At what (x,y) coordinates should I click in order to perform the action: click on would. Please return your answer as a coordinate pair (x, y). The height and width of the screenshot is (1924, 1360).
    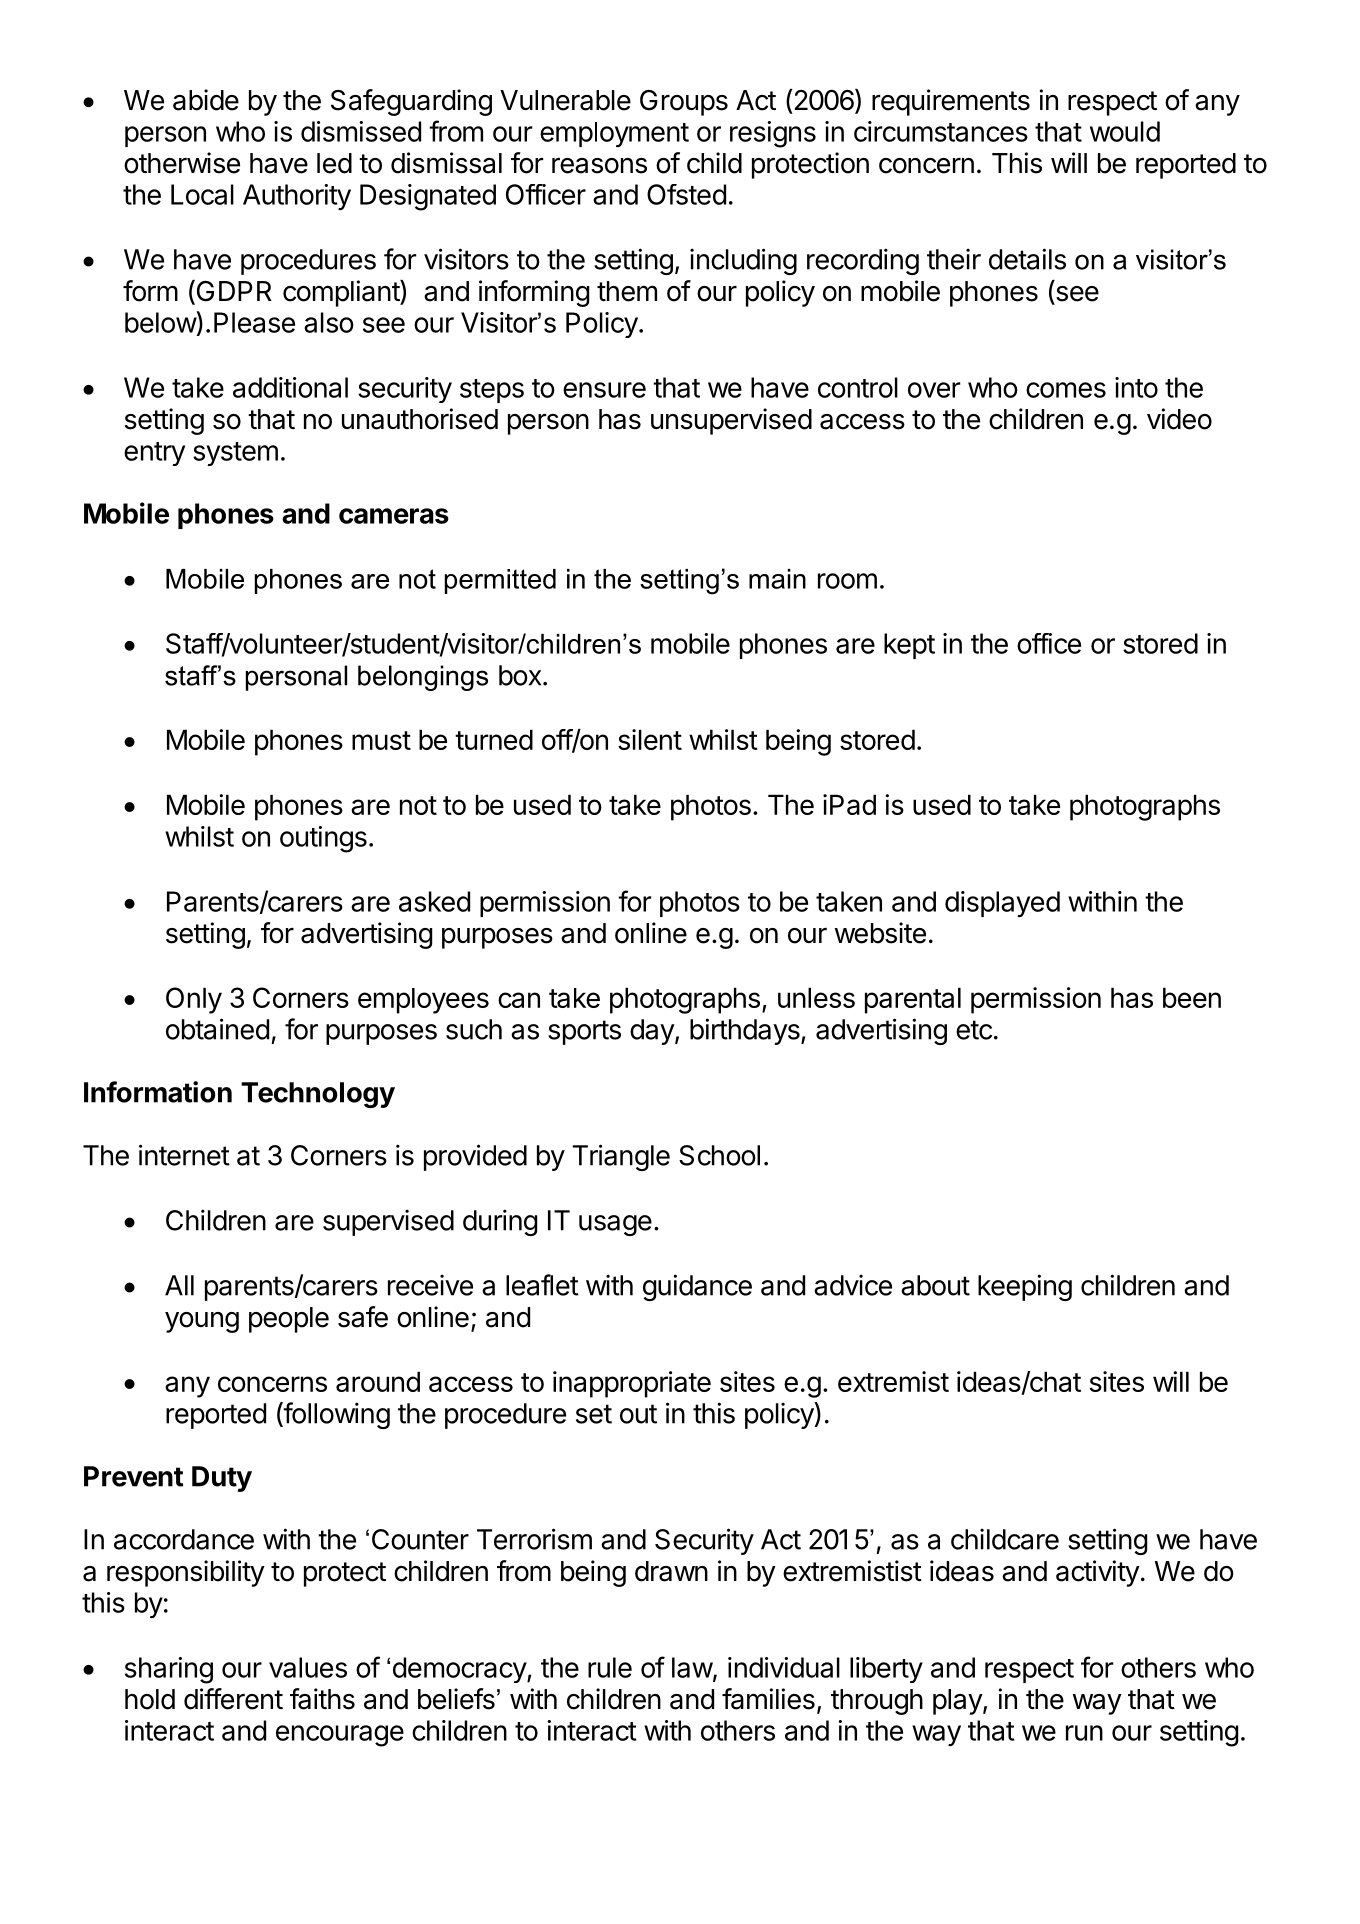
    Looking at the image, I should click on (1125, 131).
